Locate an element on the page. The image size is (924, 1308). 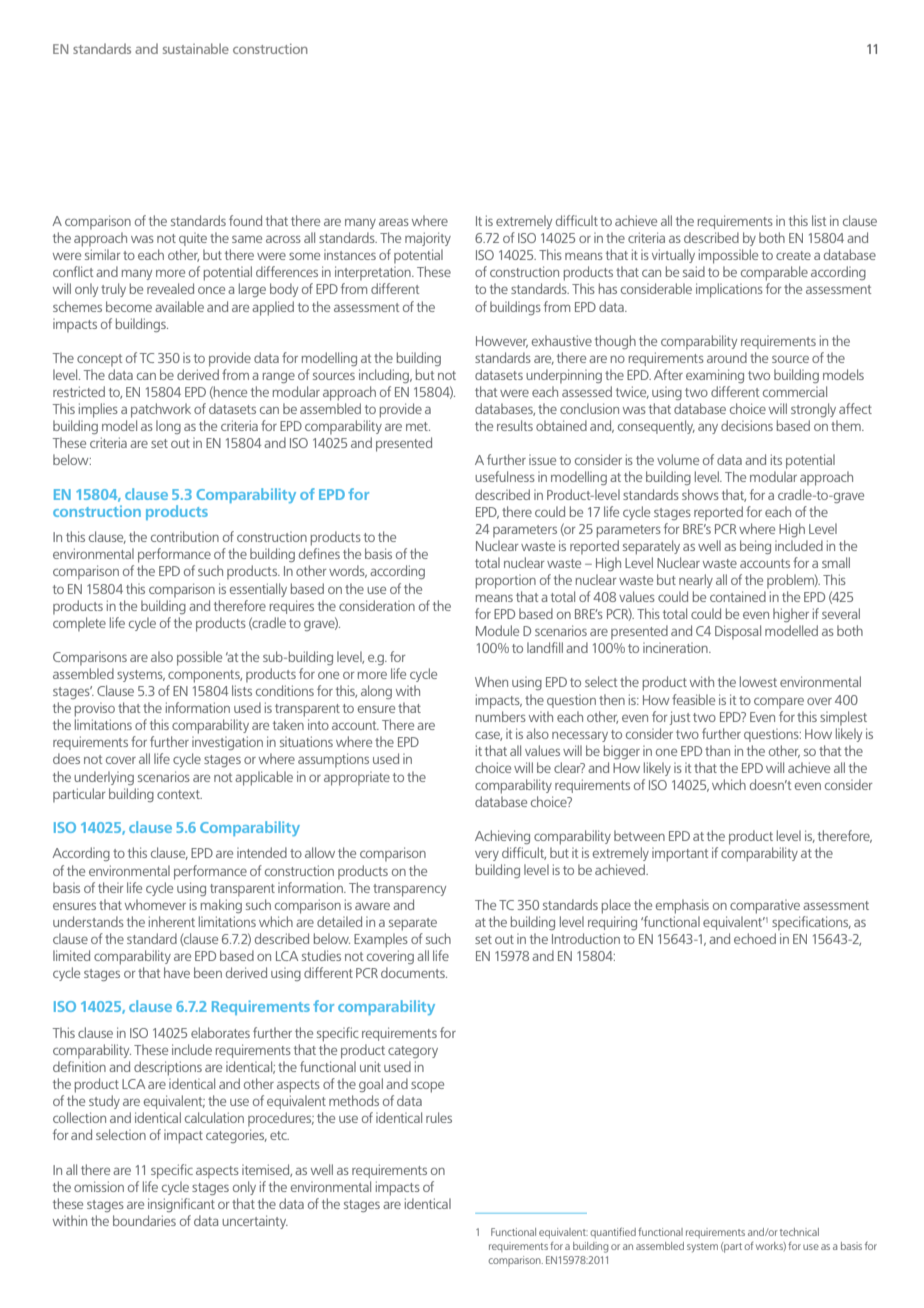
However is located at coordinates (502, 342).
